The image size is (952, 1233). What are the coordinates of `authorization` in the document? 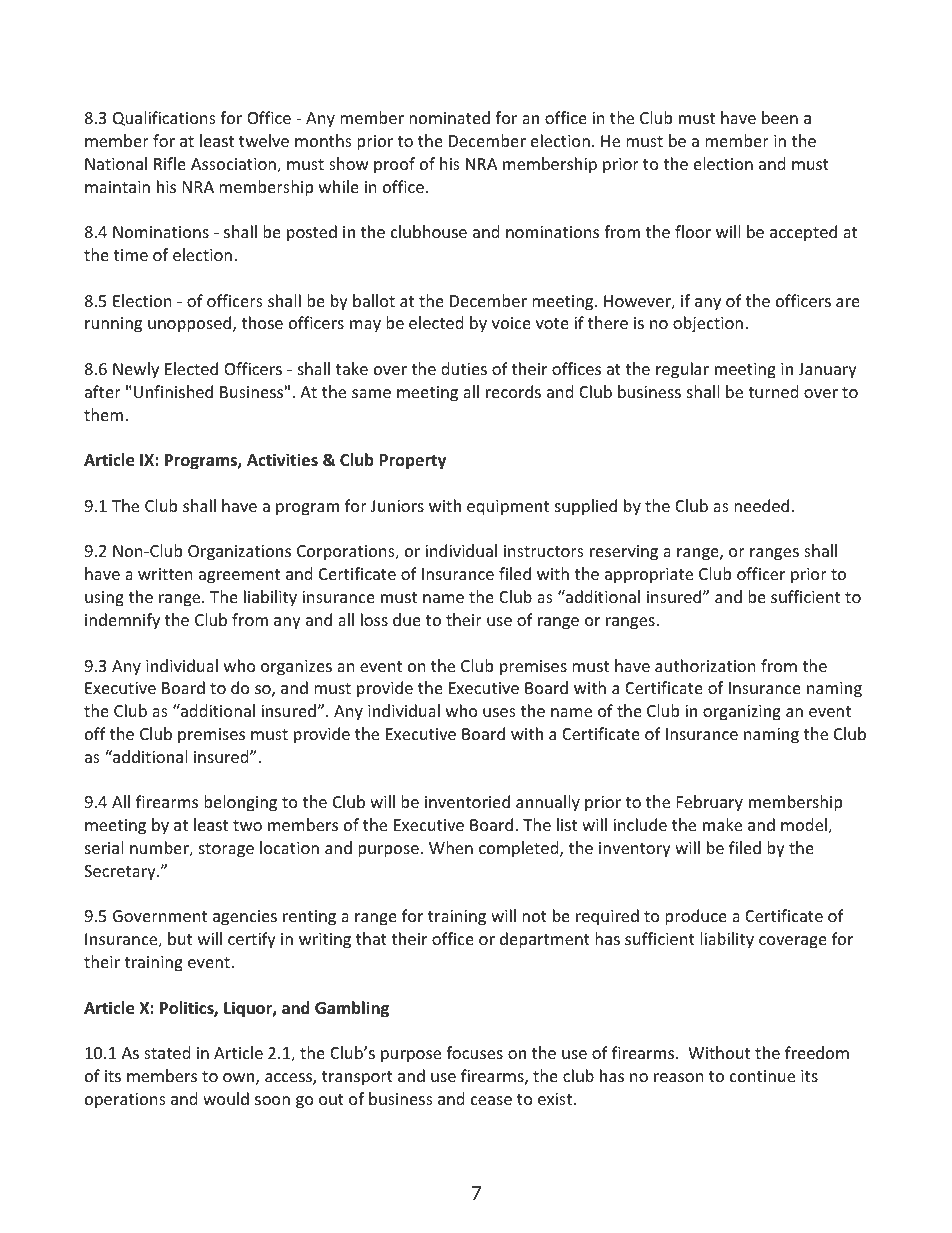 It's located at (705, 665).
